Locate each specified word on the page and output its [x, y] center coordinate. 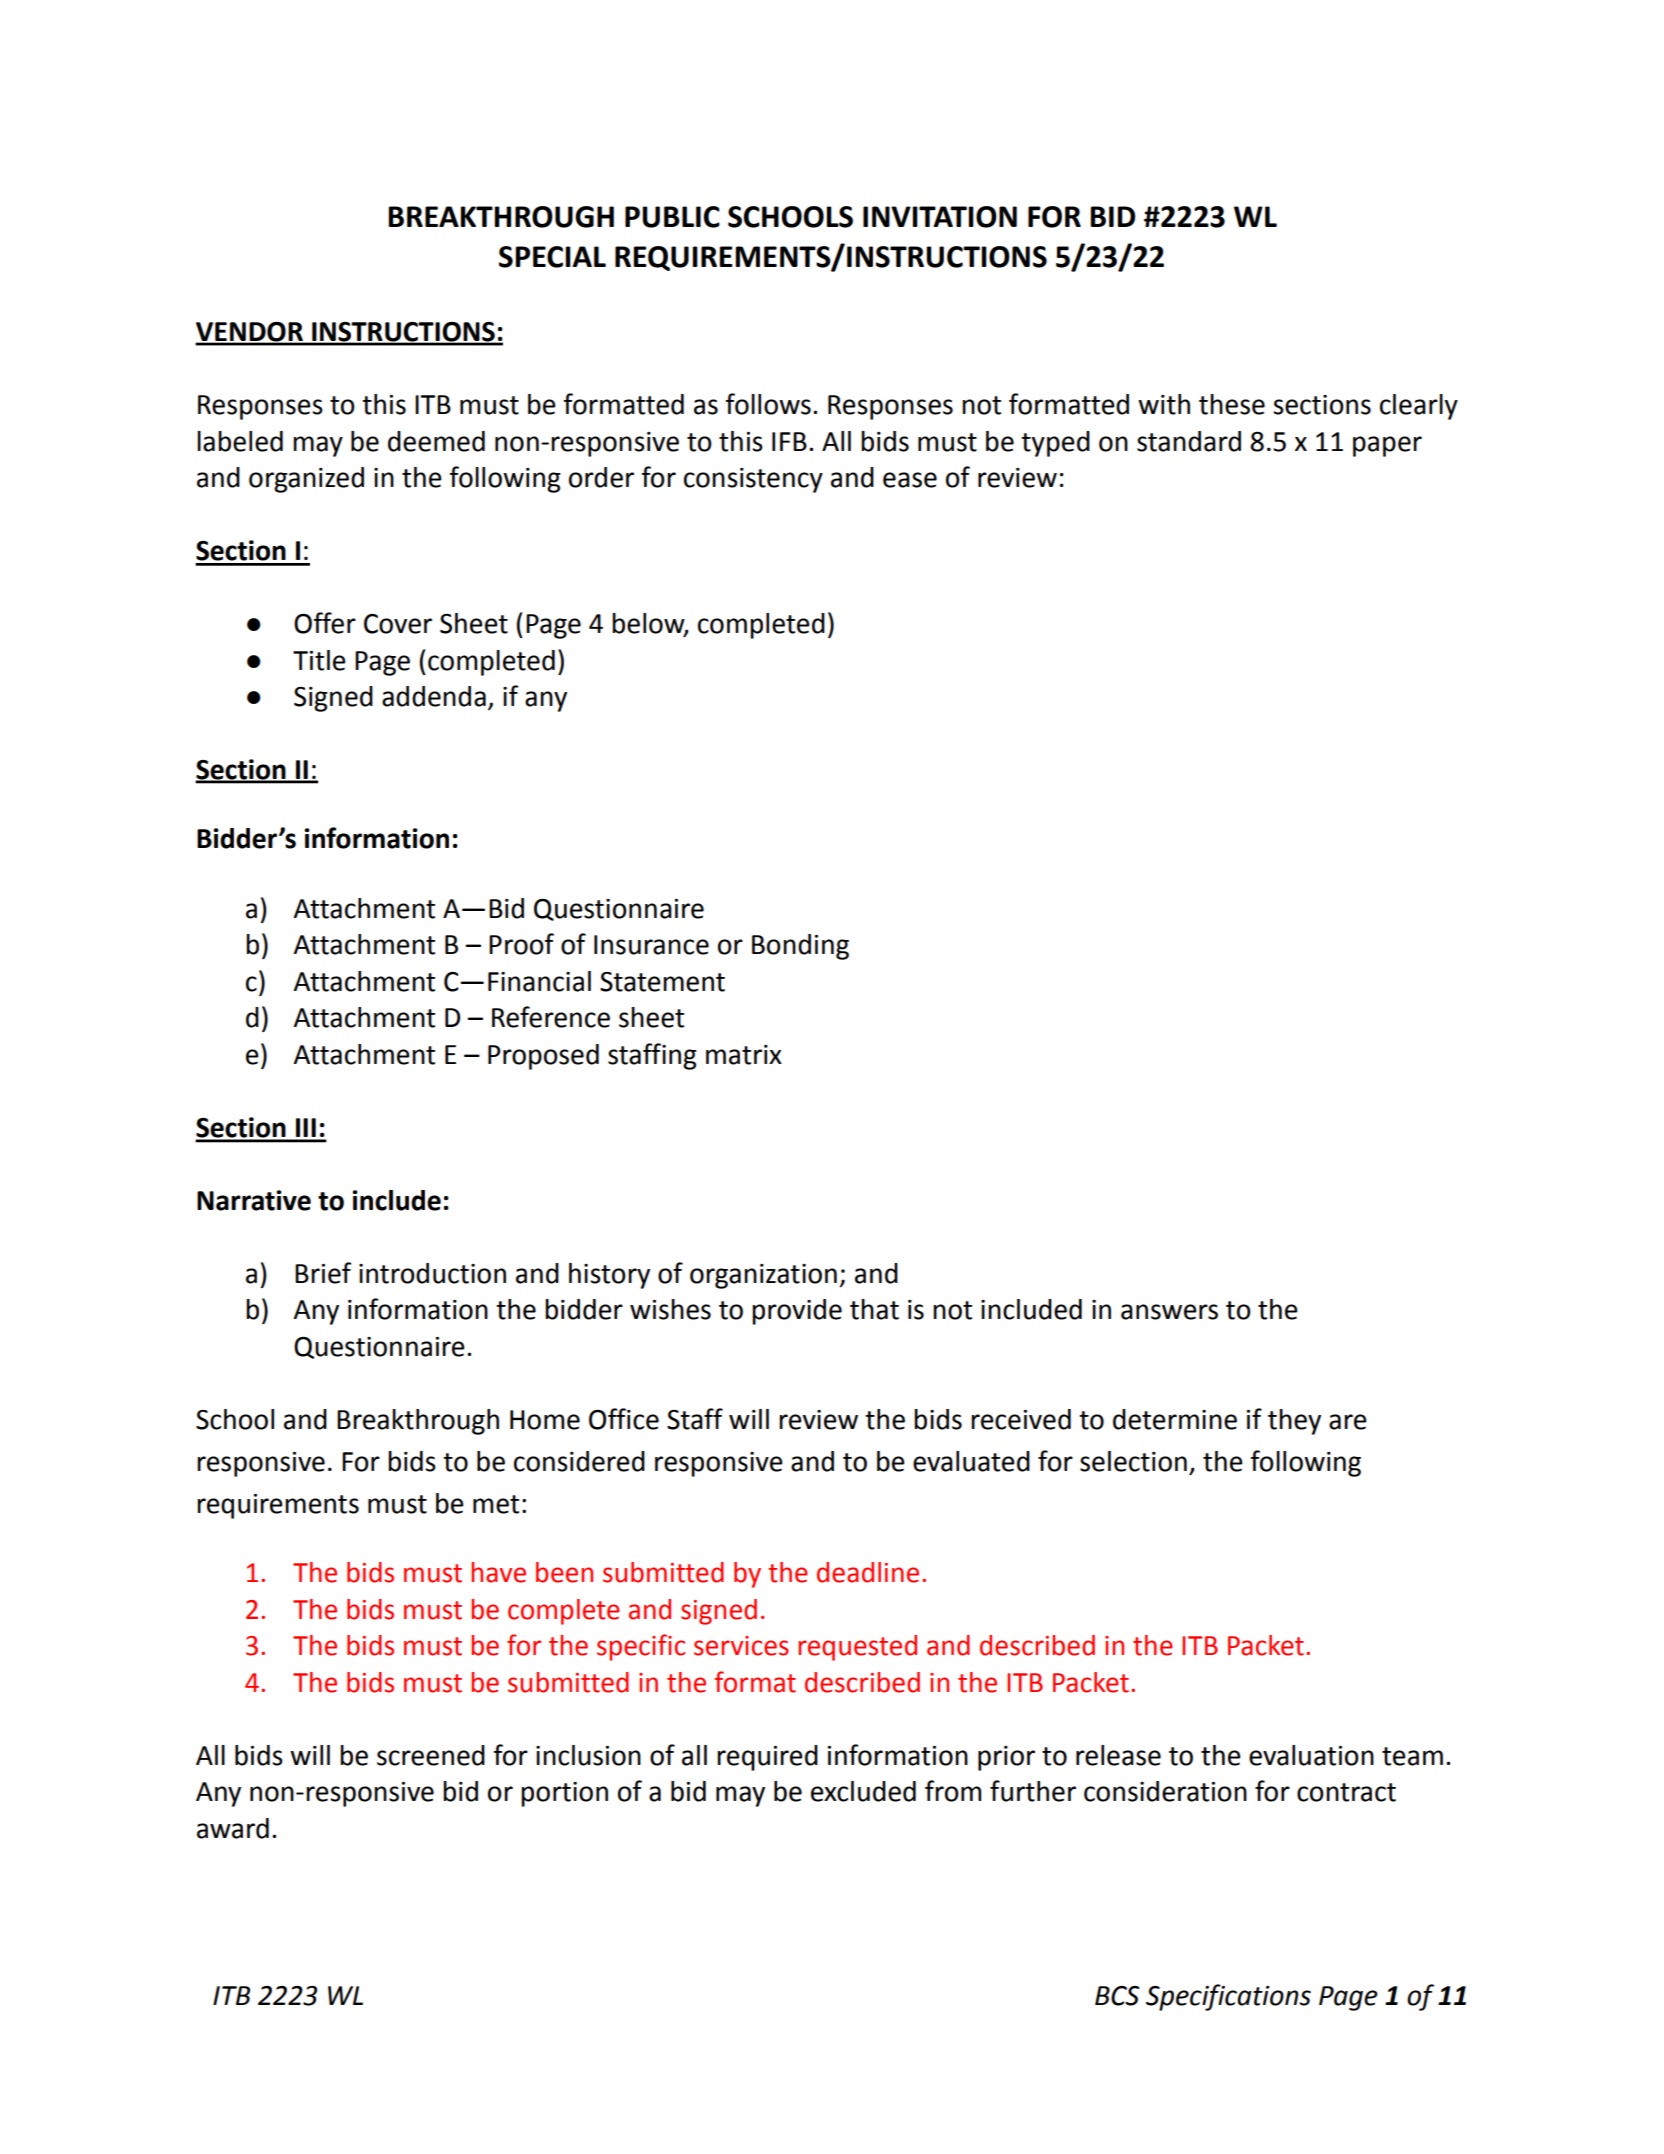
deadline [868, 1572]
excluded [863, 1791]
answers [1169, 1312]
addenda [434, 696]
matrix [744, 1055]
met [496, 1504]
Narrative [254, 1200]
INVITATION [940, 217]
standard [1189, 441]
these [1232, 404]
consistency [753, 480]
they [1294, 1422]
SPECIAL [552, 257]
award [233, 1828]
